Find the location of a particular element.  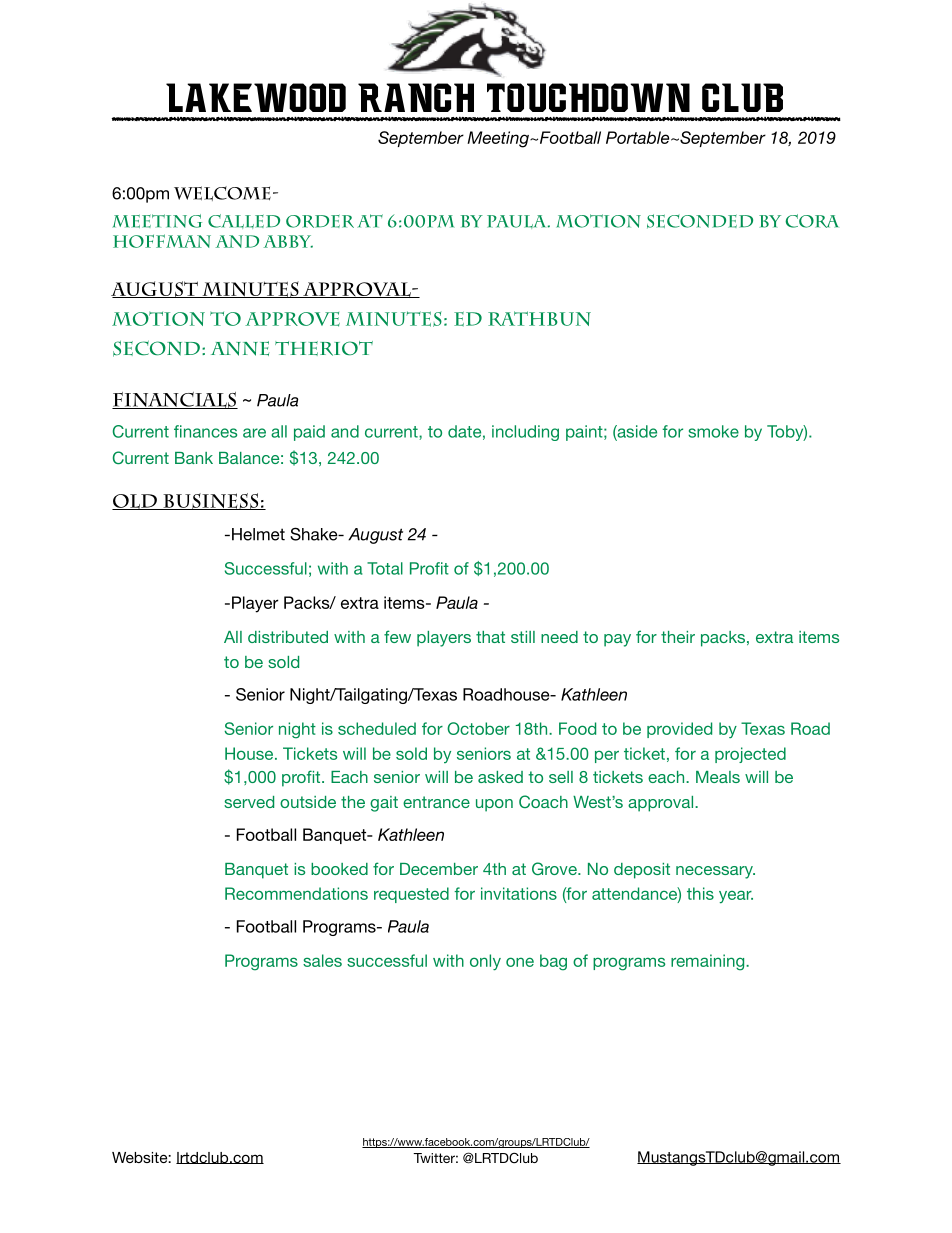

Touchdown is located at coordinates (588, 97).
